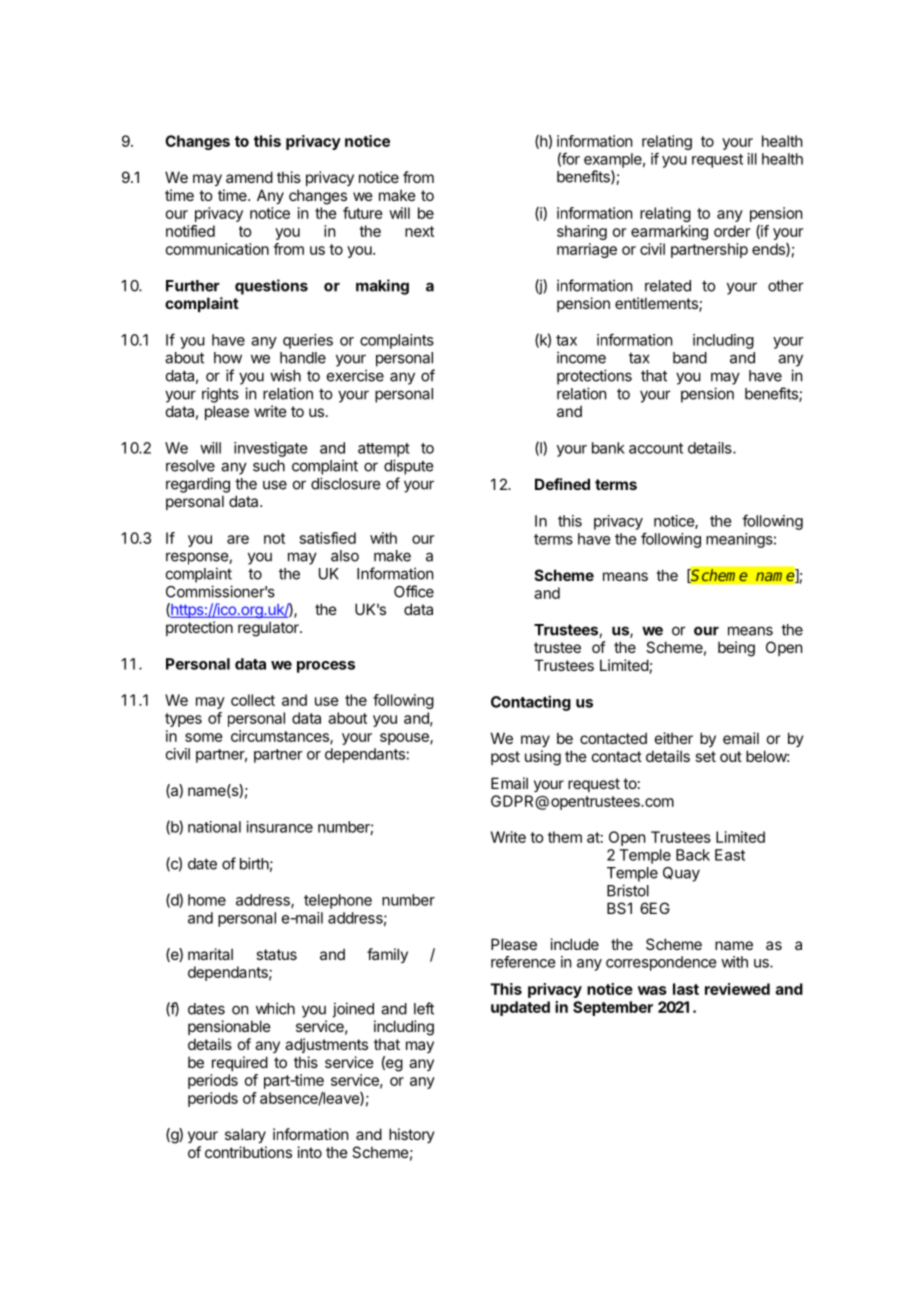 The width and height of the page is (924, 1308). I want to click on order, so click(732, 231).
